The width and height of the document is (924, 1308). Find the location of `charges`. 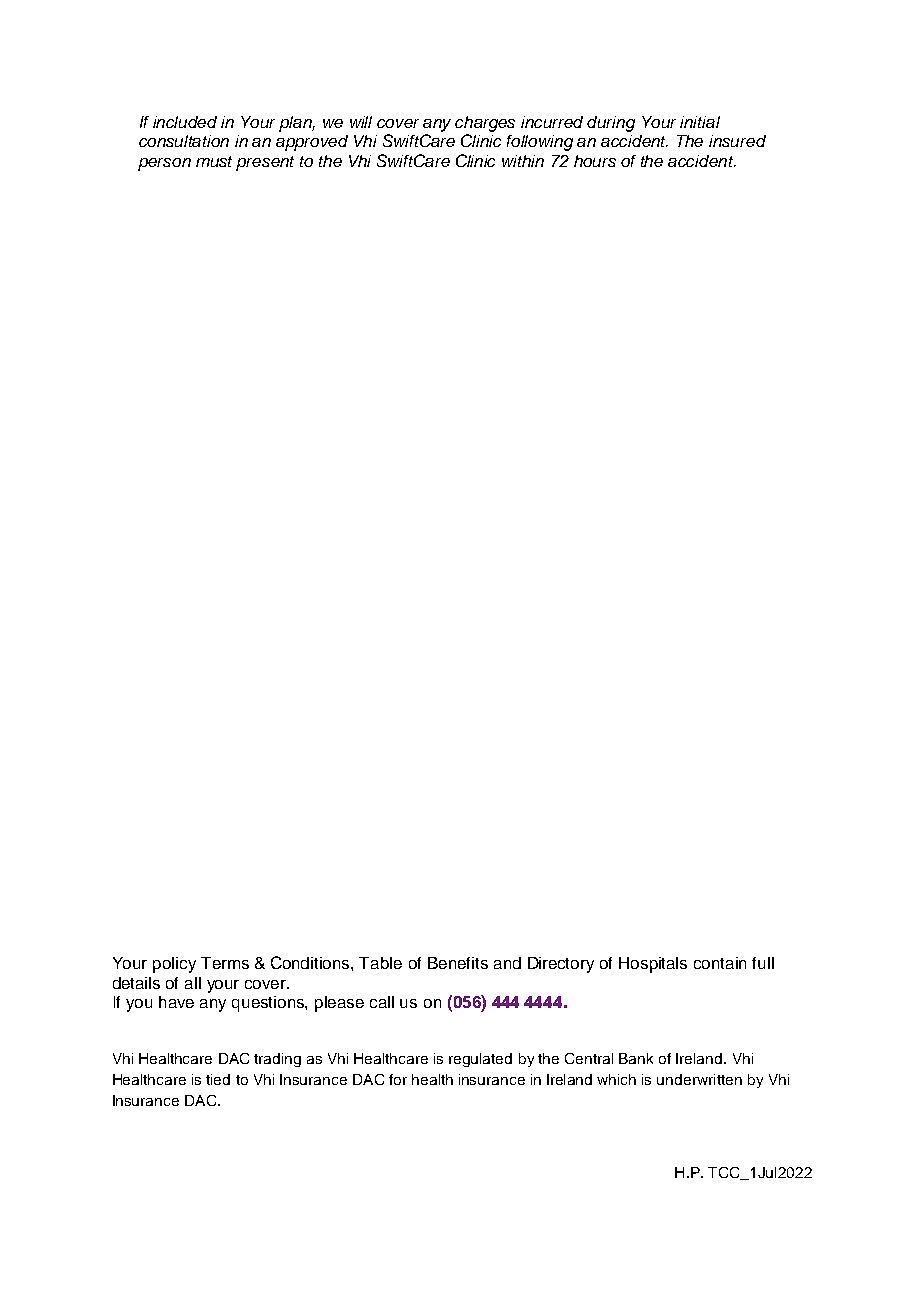

charges is located at coordinates (485, 124).
